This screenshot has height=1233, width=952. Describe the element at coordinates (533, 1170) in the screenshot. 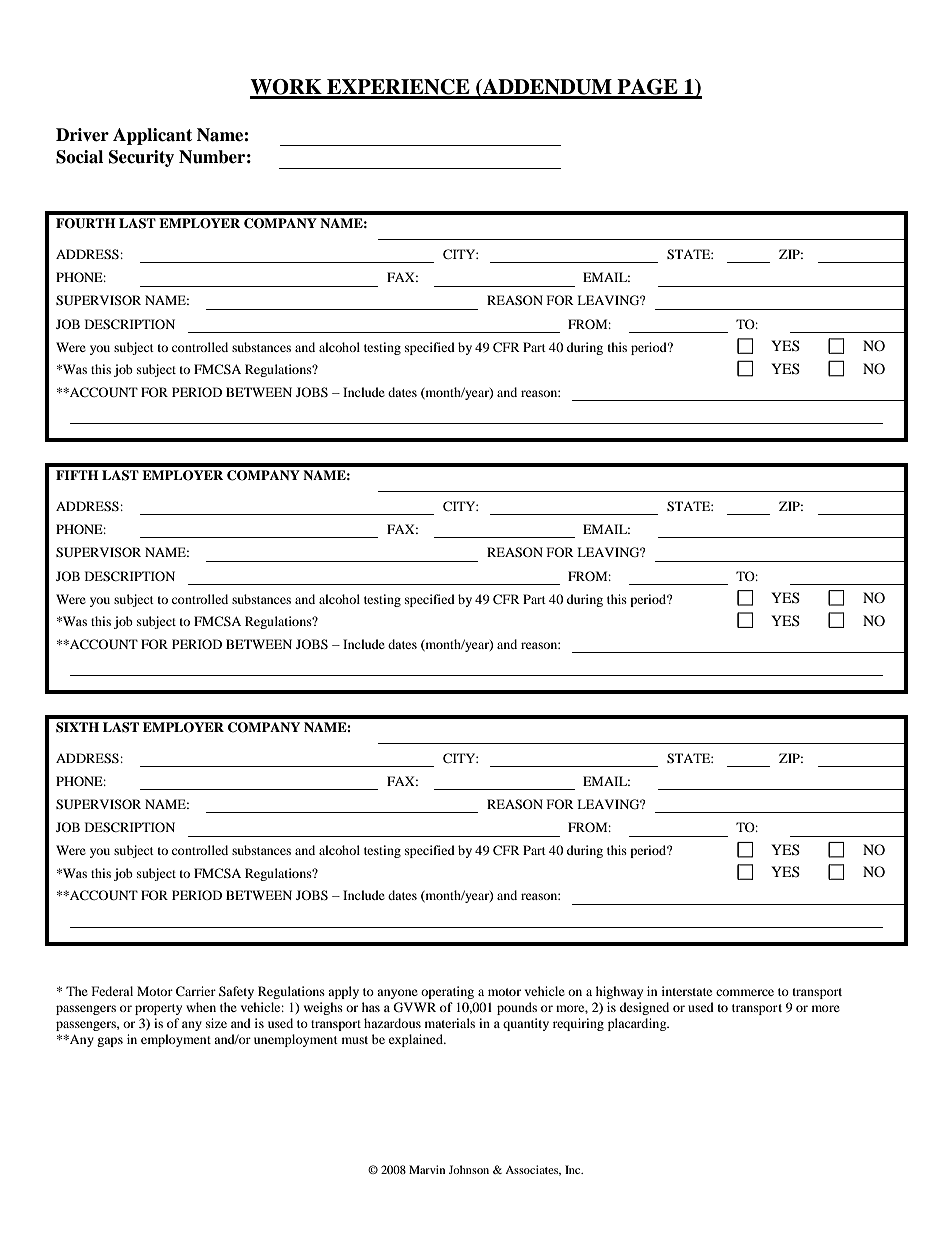

I see `Associates` at that location.
